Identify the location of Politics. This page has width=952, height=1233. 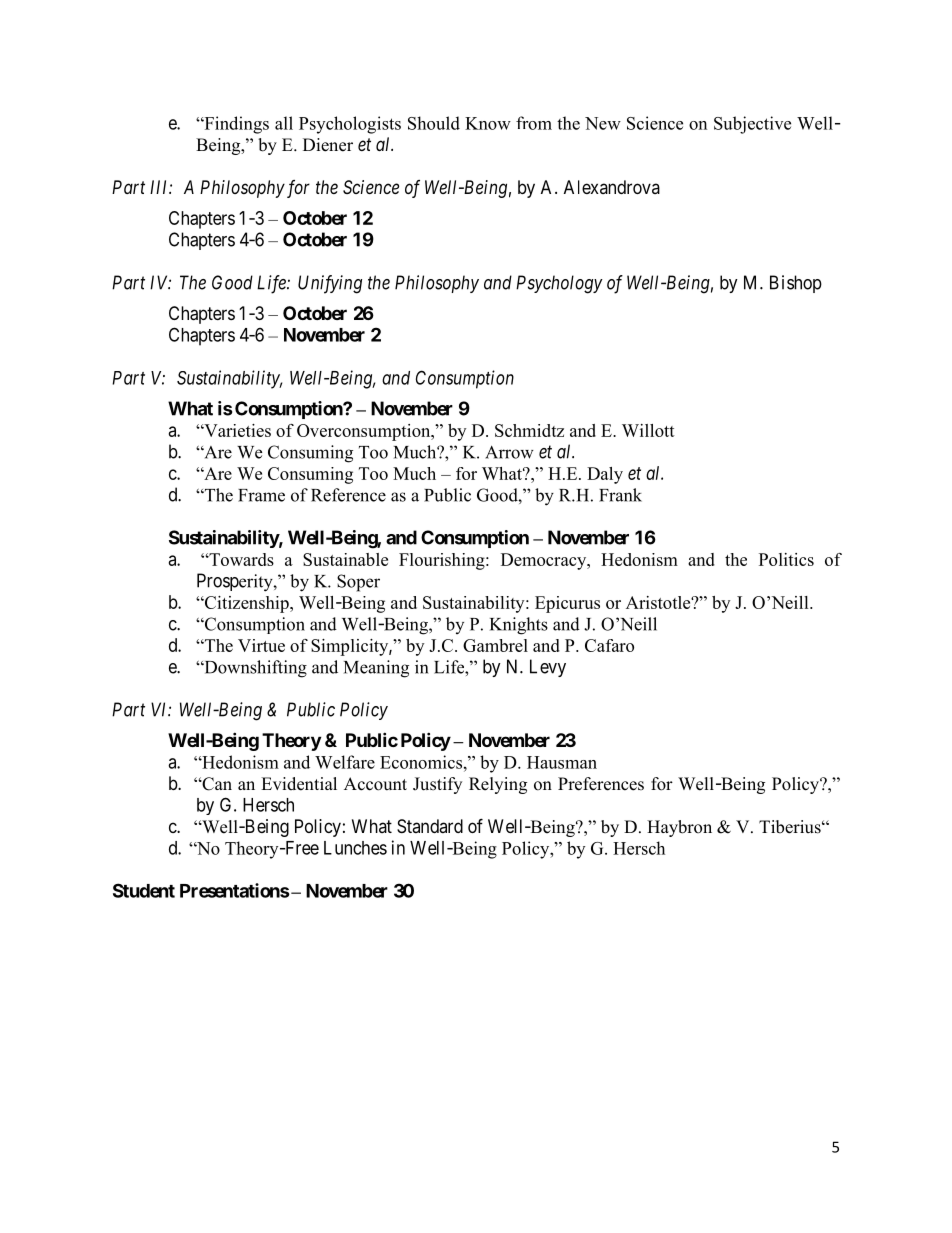
(786, 559).
